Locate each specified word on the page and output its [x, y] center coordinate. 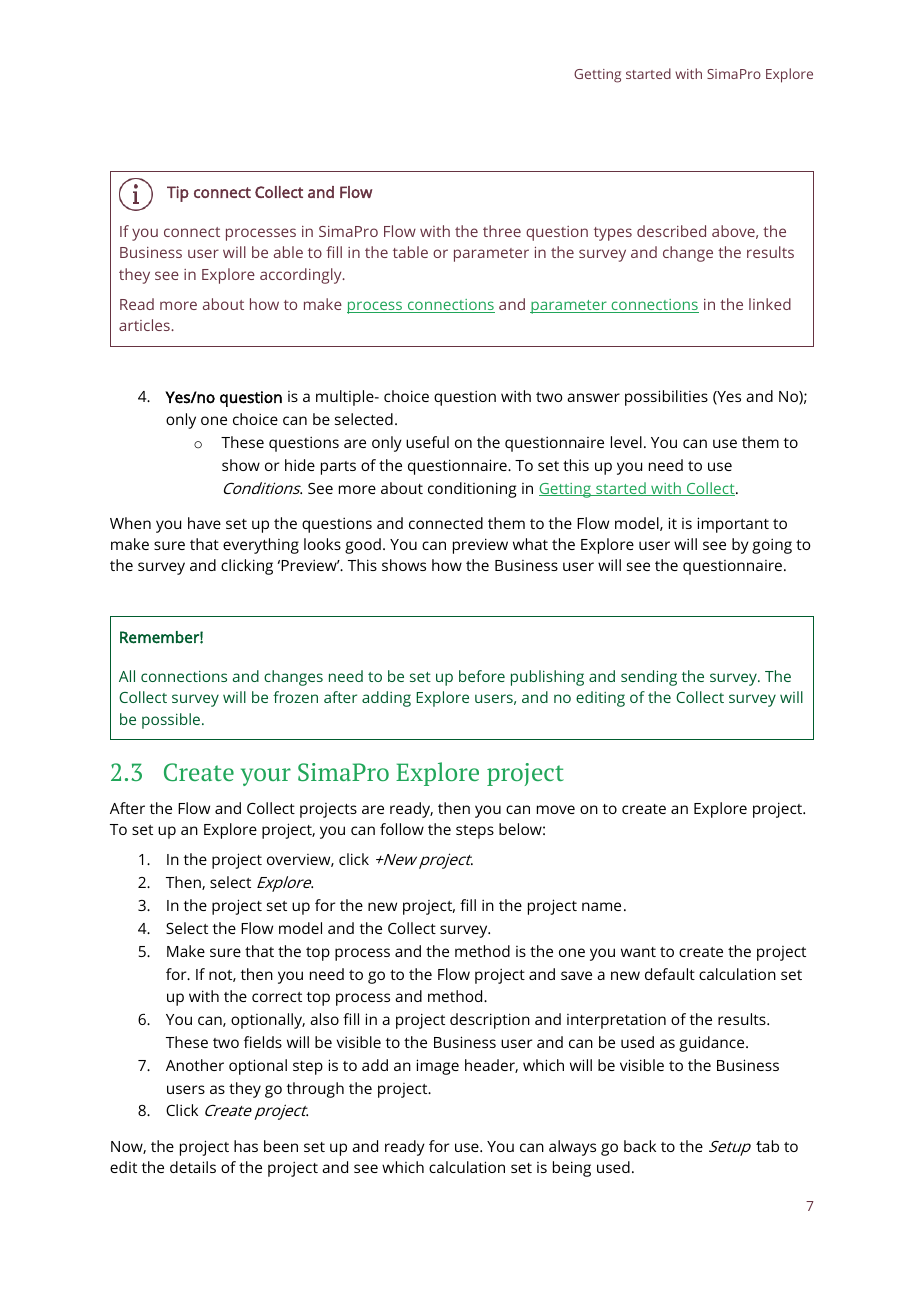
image [437, 1067]
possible [172, 721]
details [193, 1167]
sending [649, 678]
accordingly [302, 276]
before [482, 676]
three [502, 231]
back [640, 1146]
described [671, 231]
